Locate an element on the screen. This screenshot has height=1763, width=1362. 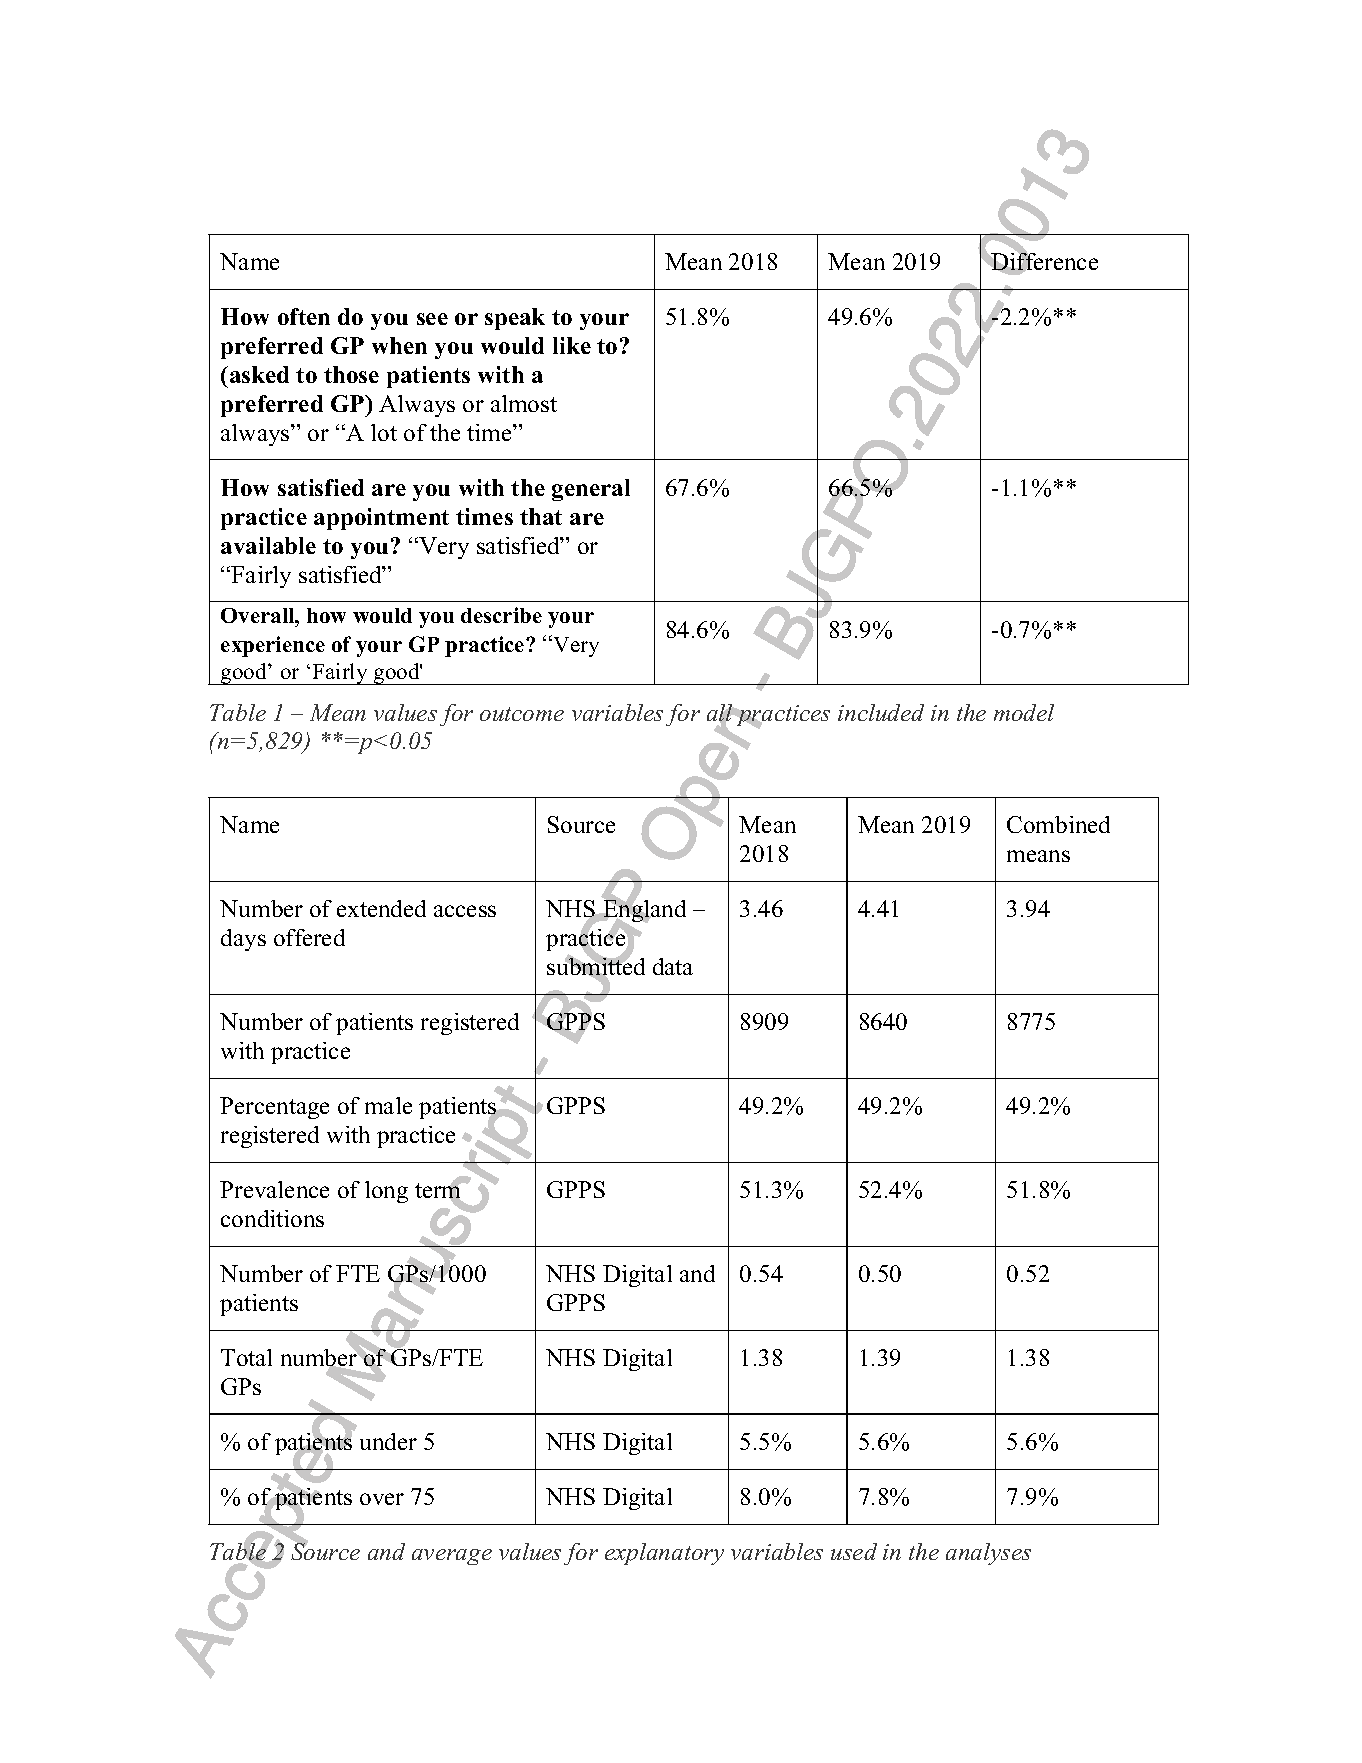
data is located at coordinates (673, 966).
